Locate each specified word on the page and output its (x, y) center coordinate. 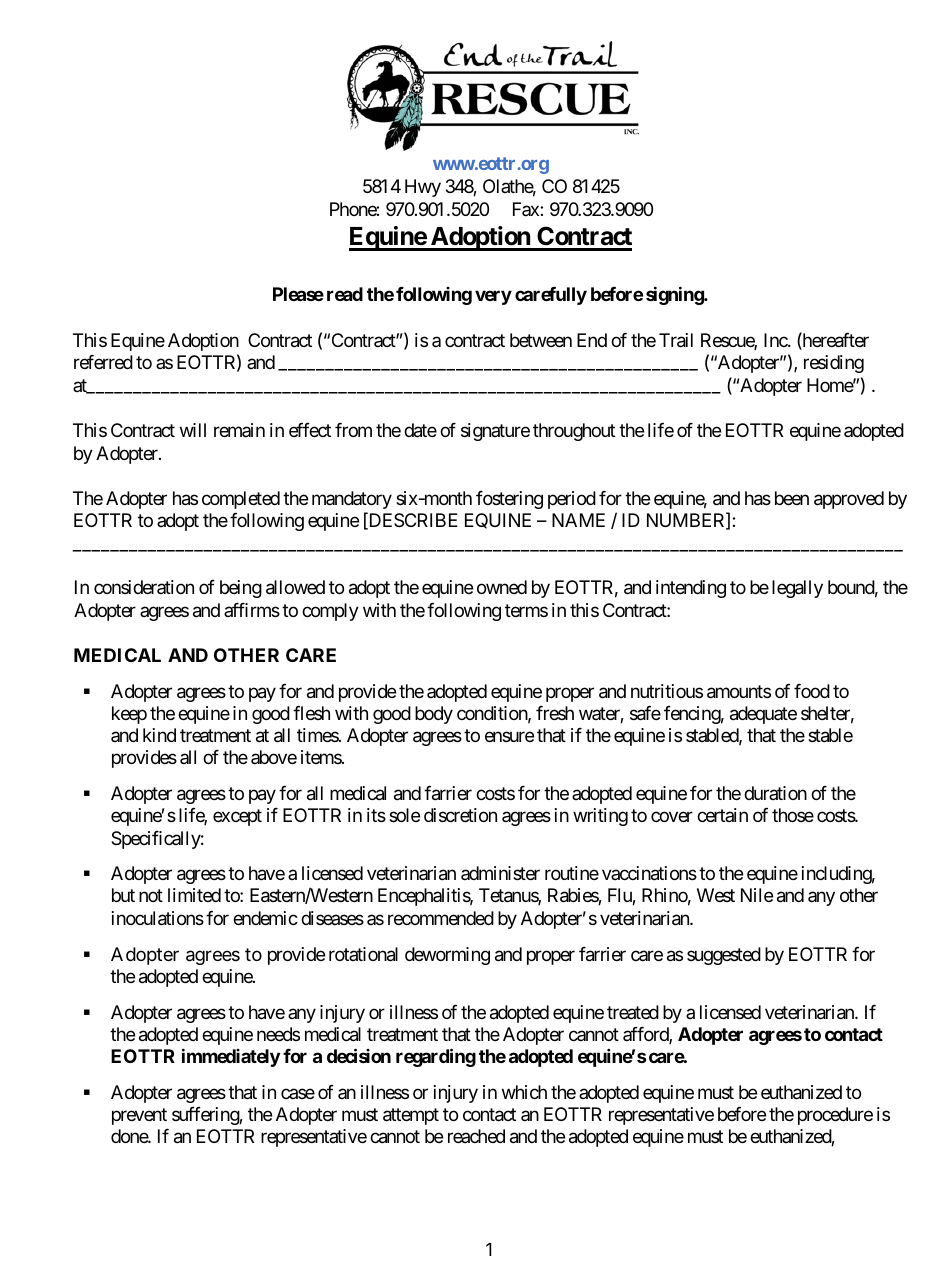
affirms (252, 609)
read (345, 294)
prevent (139, 1116)
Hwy (423, 188)
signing (675, 296)
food (812, 690)
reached (476, 1136)
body (434, 715)
